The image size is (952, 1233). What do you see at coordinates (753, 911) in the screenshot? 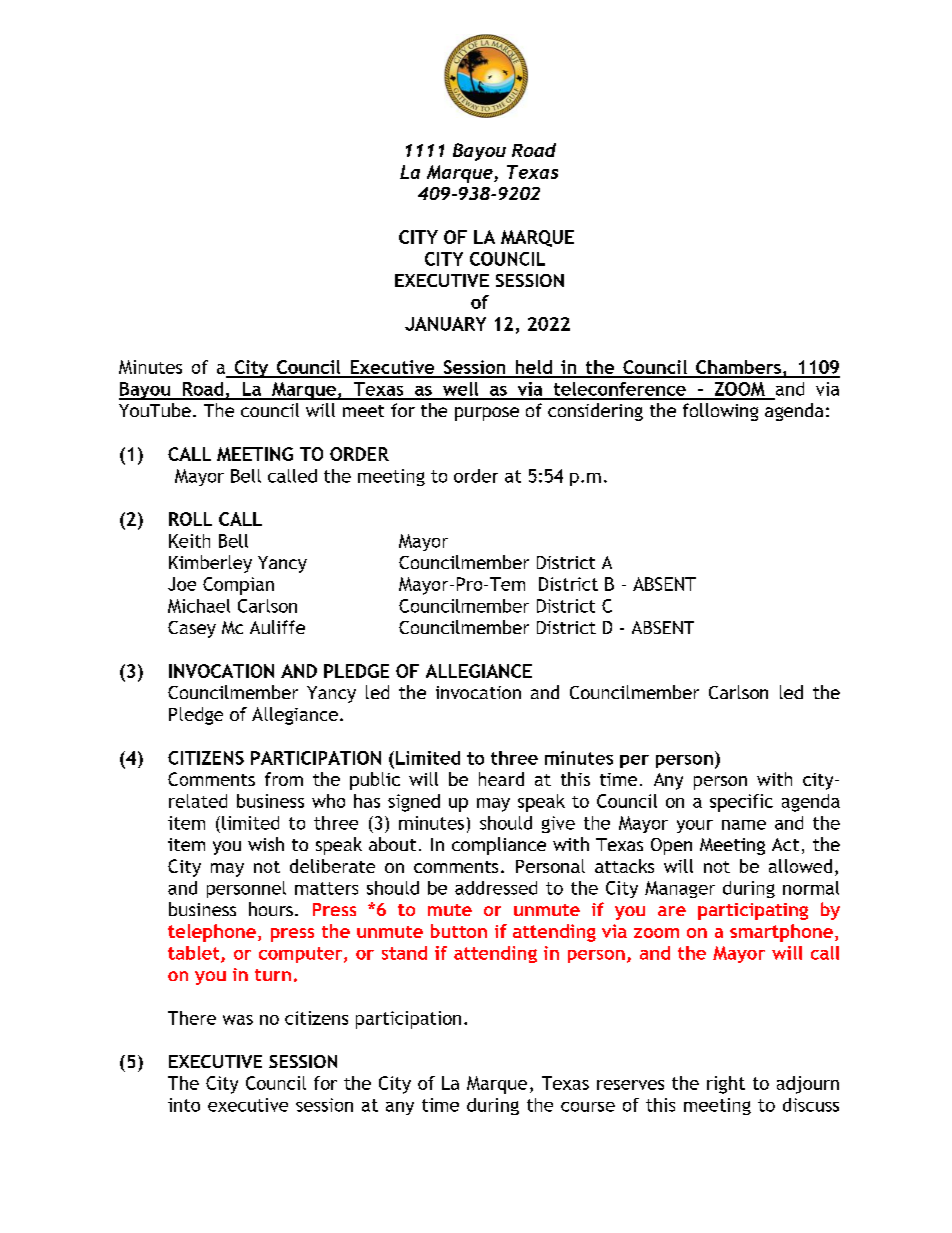
I see `participating` at bounding box center [753, 911].
